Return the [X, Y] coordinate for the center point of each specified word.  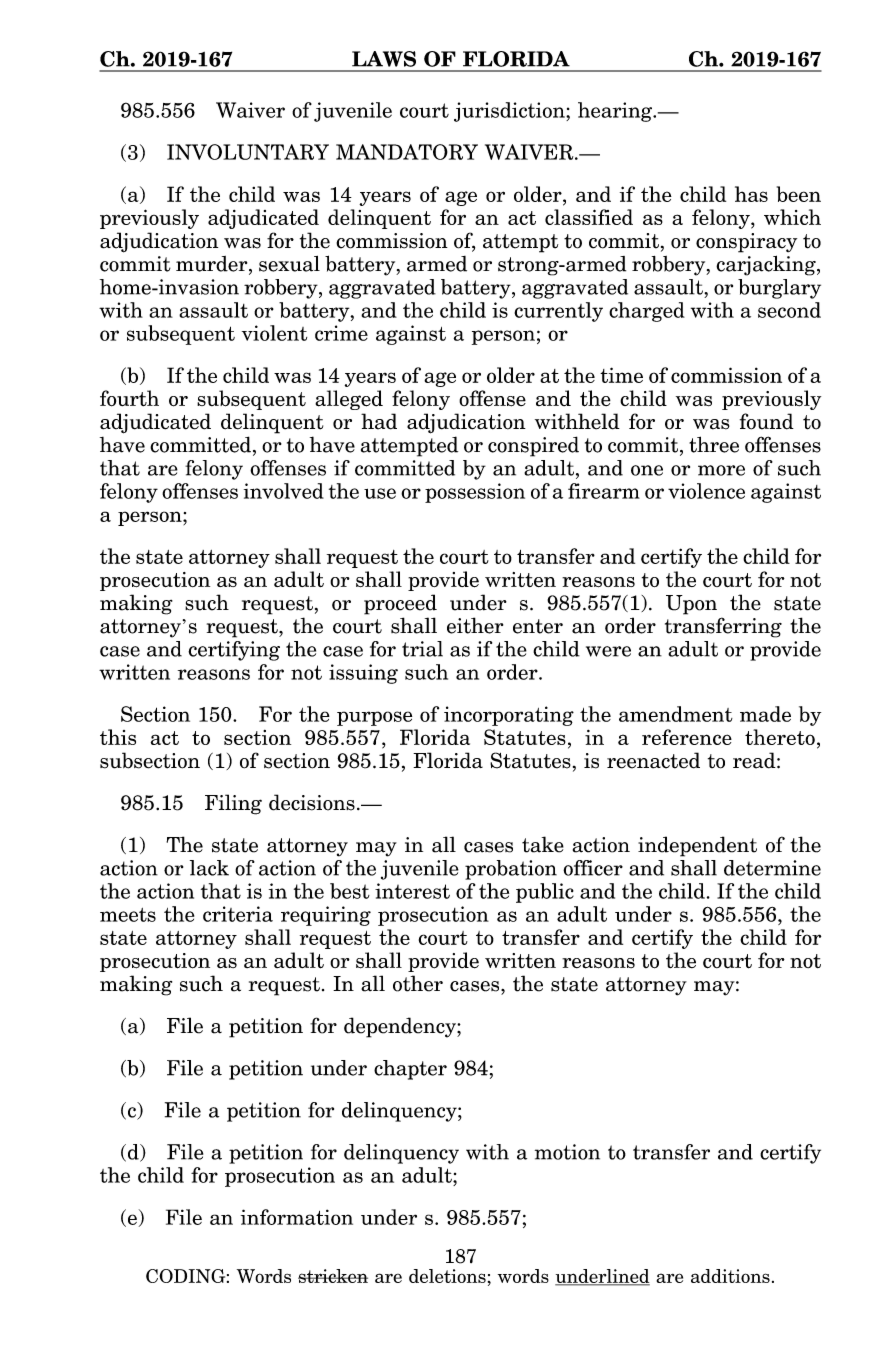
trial [422, 649]
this [118, 737]
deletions [447, 1276]
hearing [616, 112]
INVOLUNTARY [248, 152]
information [297, 1217]
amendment [676, 714]
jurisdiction [510, 112]
